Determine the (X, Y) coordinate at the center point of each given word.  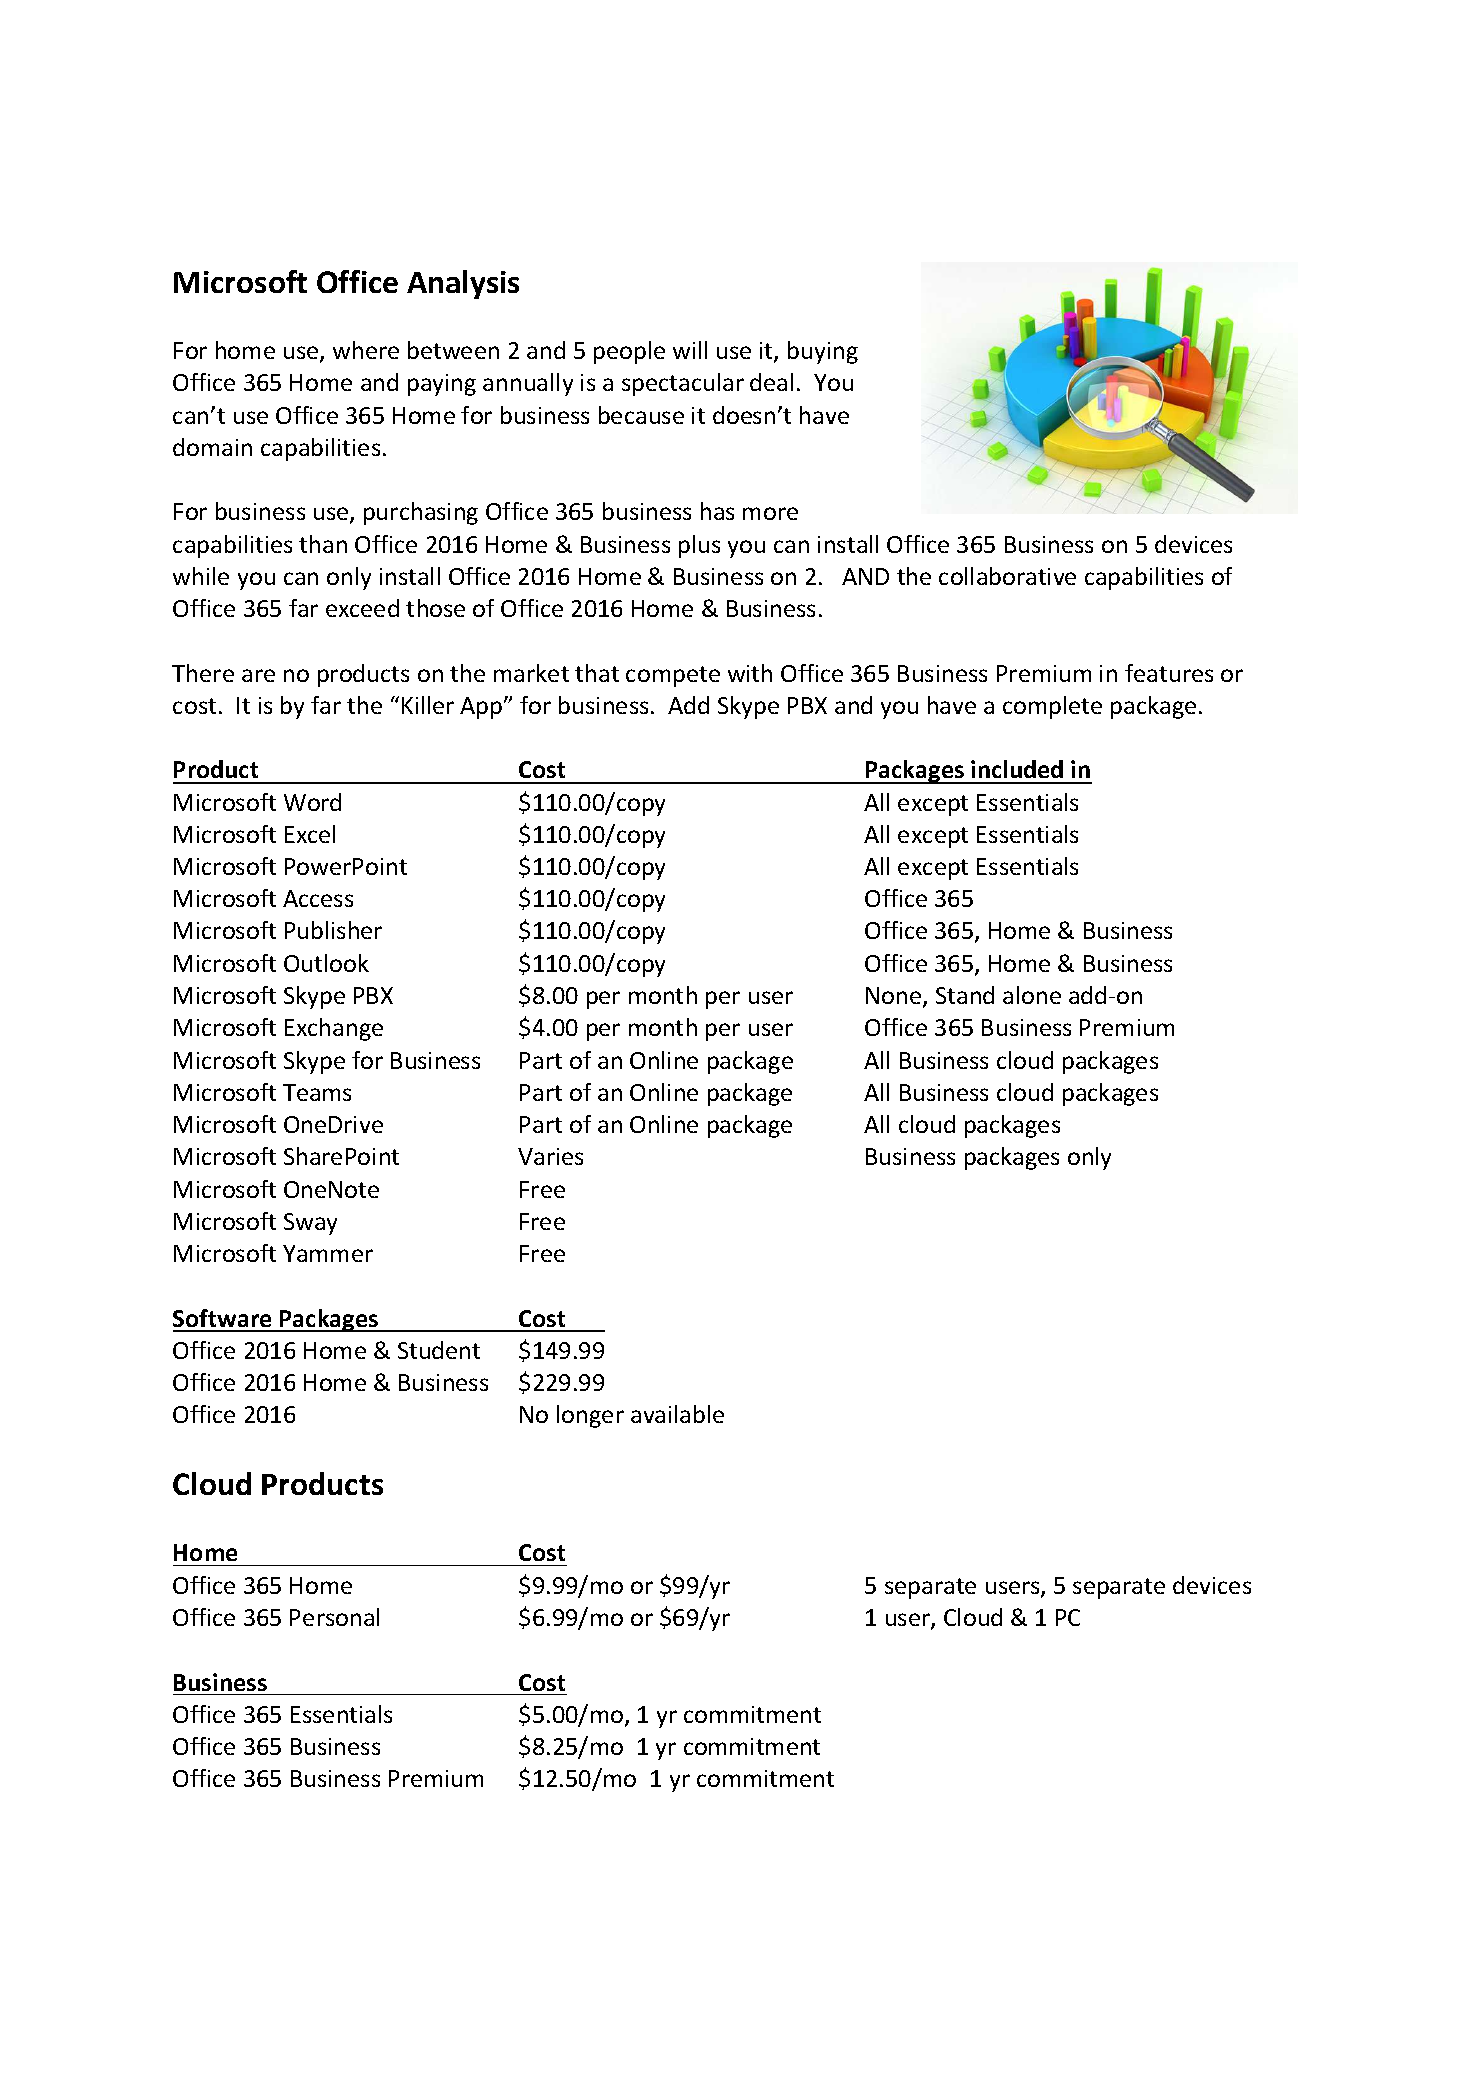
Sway (310, 1224)
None (895, 997)
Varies (550, 1156)
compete (673, 676)
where (366, 350)
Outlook (326, 963)
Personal (334, 1617)
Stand (965, 995)
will (690, 350)
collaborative (1007, 576)
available (677, 1414)
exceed (362, 608)
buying (823, 352)
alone (1032, 995)
